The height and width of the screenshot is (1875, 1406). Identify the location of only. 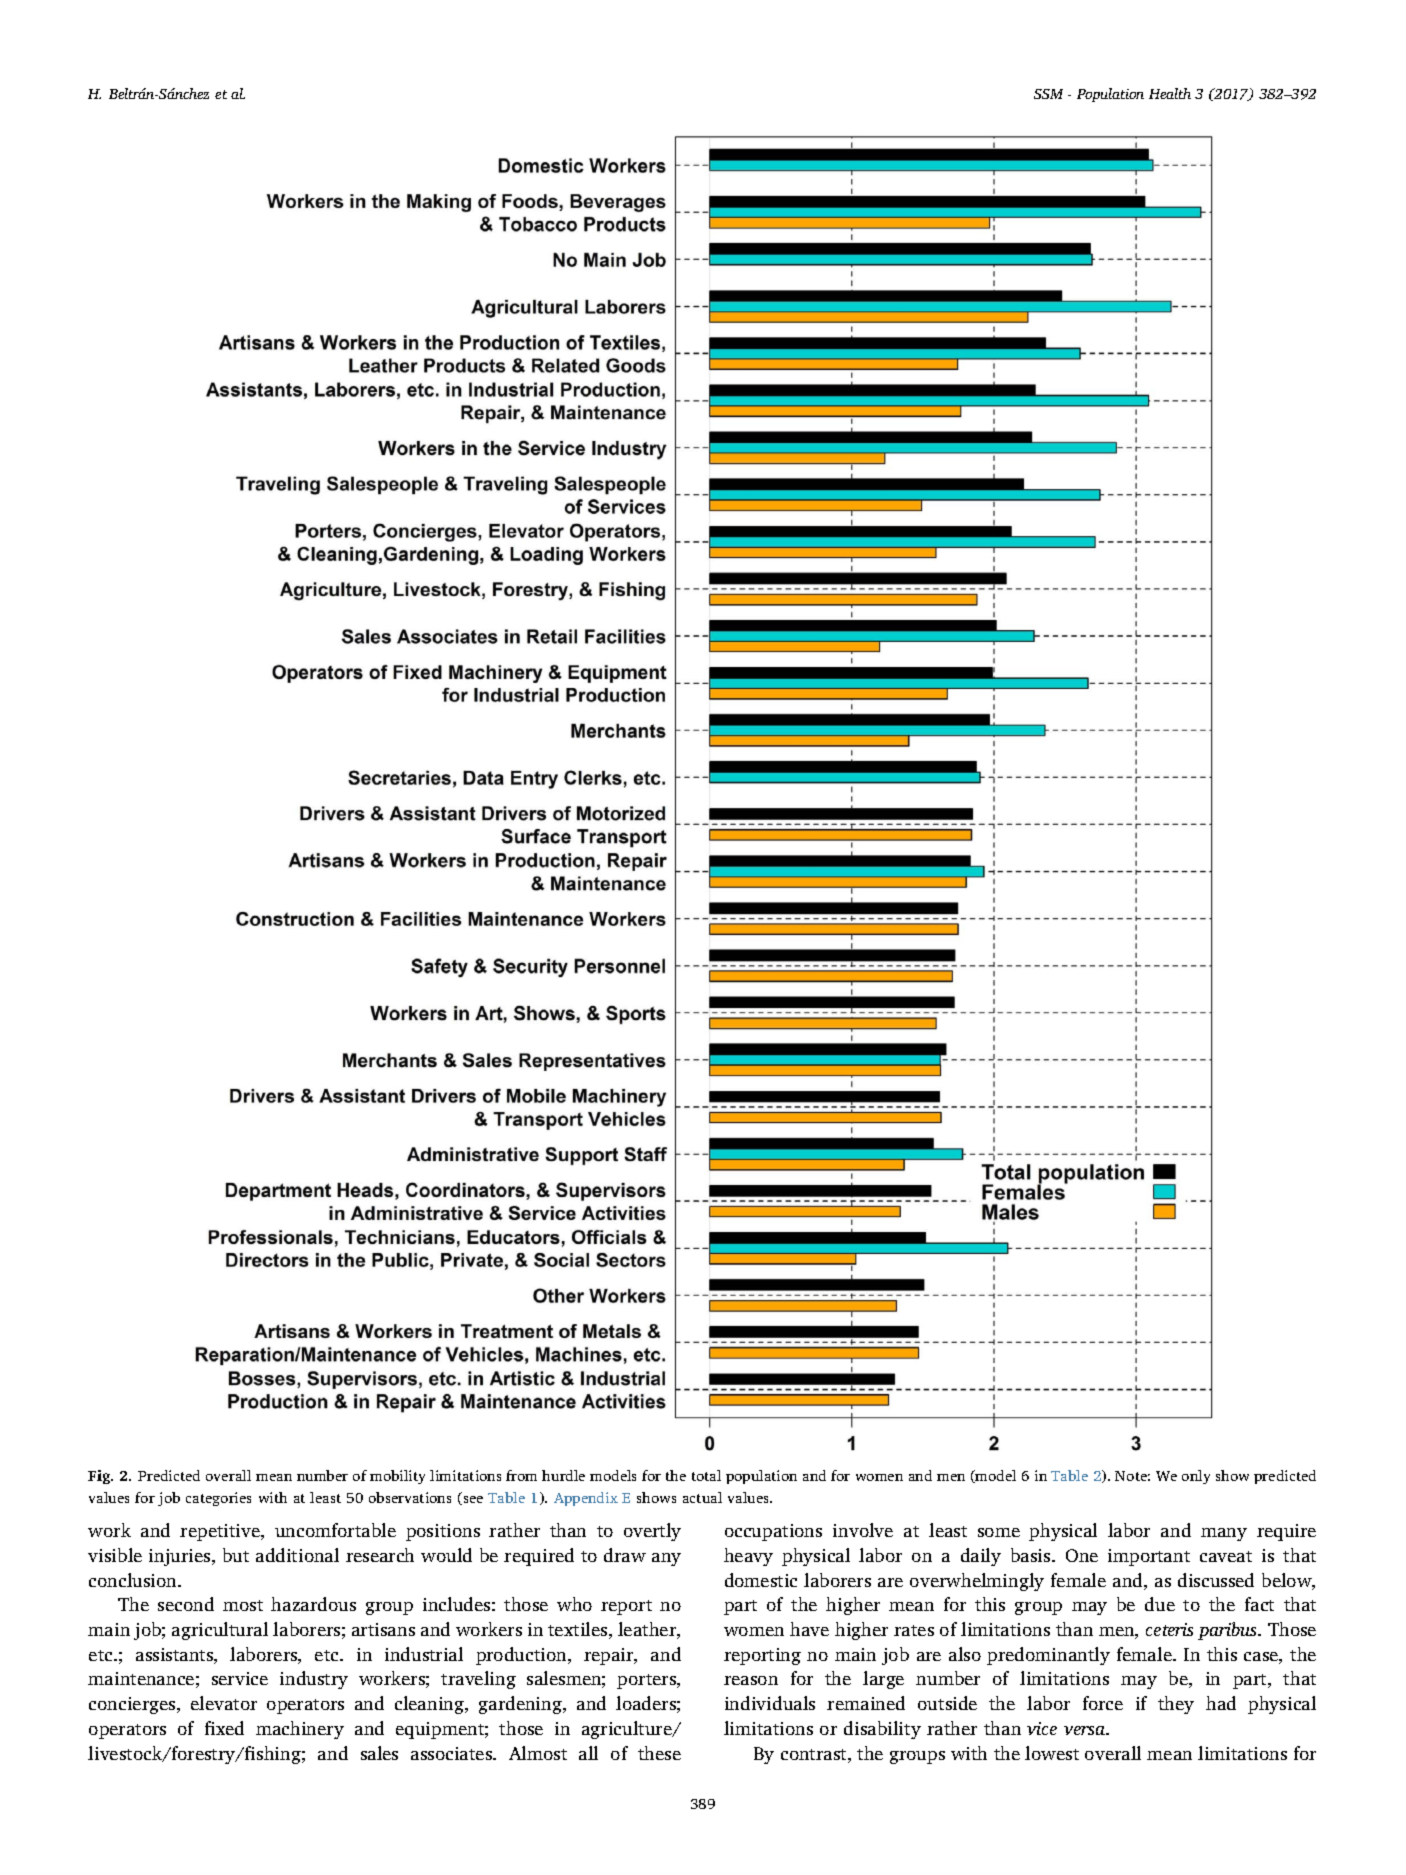
(1196, 1477).
